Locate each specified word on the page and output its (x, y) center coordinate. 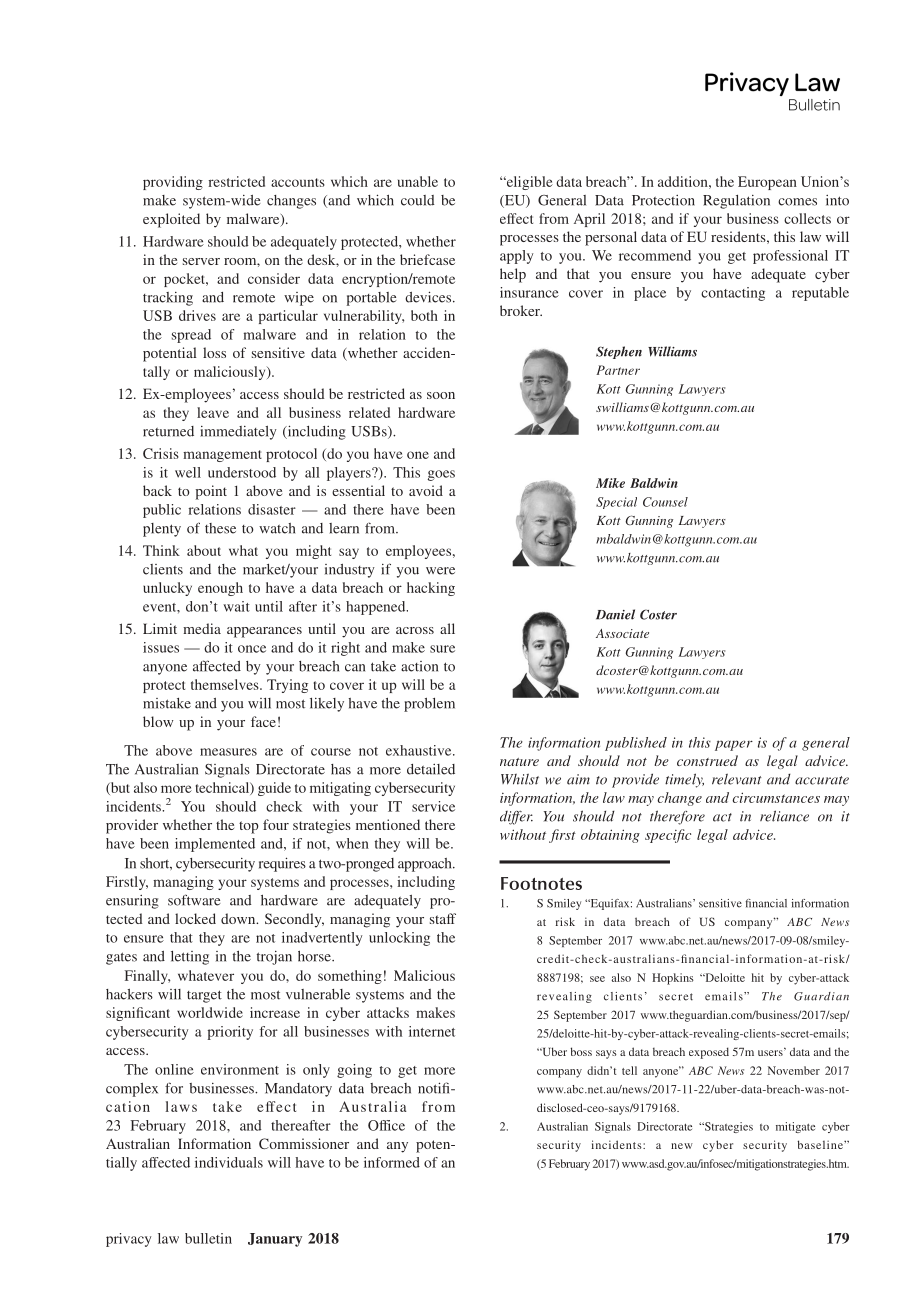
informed (392, 1162)
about (204, 550)
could (418, 200)
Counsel (665, 502)
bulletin (208, 1238)
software (194, 900)
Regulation (736, 202)
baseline (821, 1144)
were (440, 571)
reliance (784, 816)
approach (426, 865)
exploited (171, 220)
